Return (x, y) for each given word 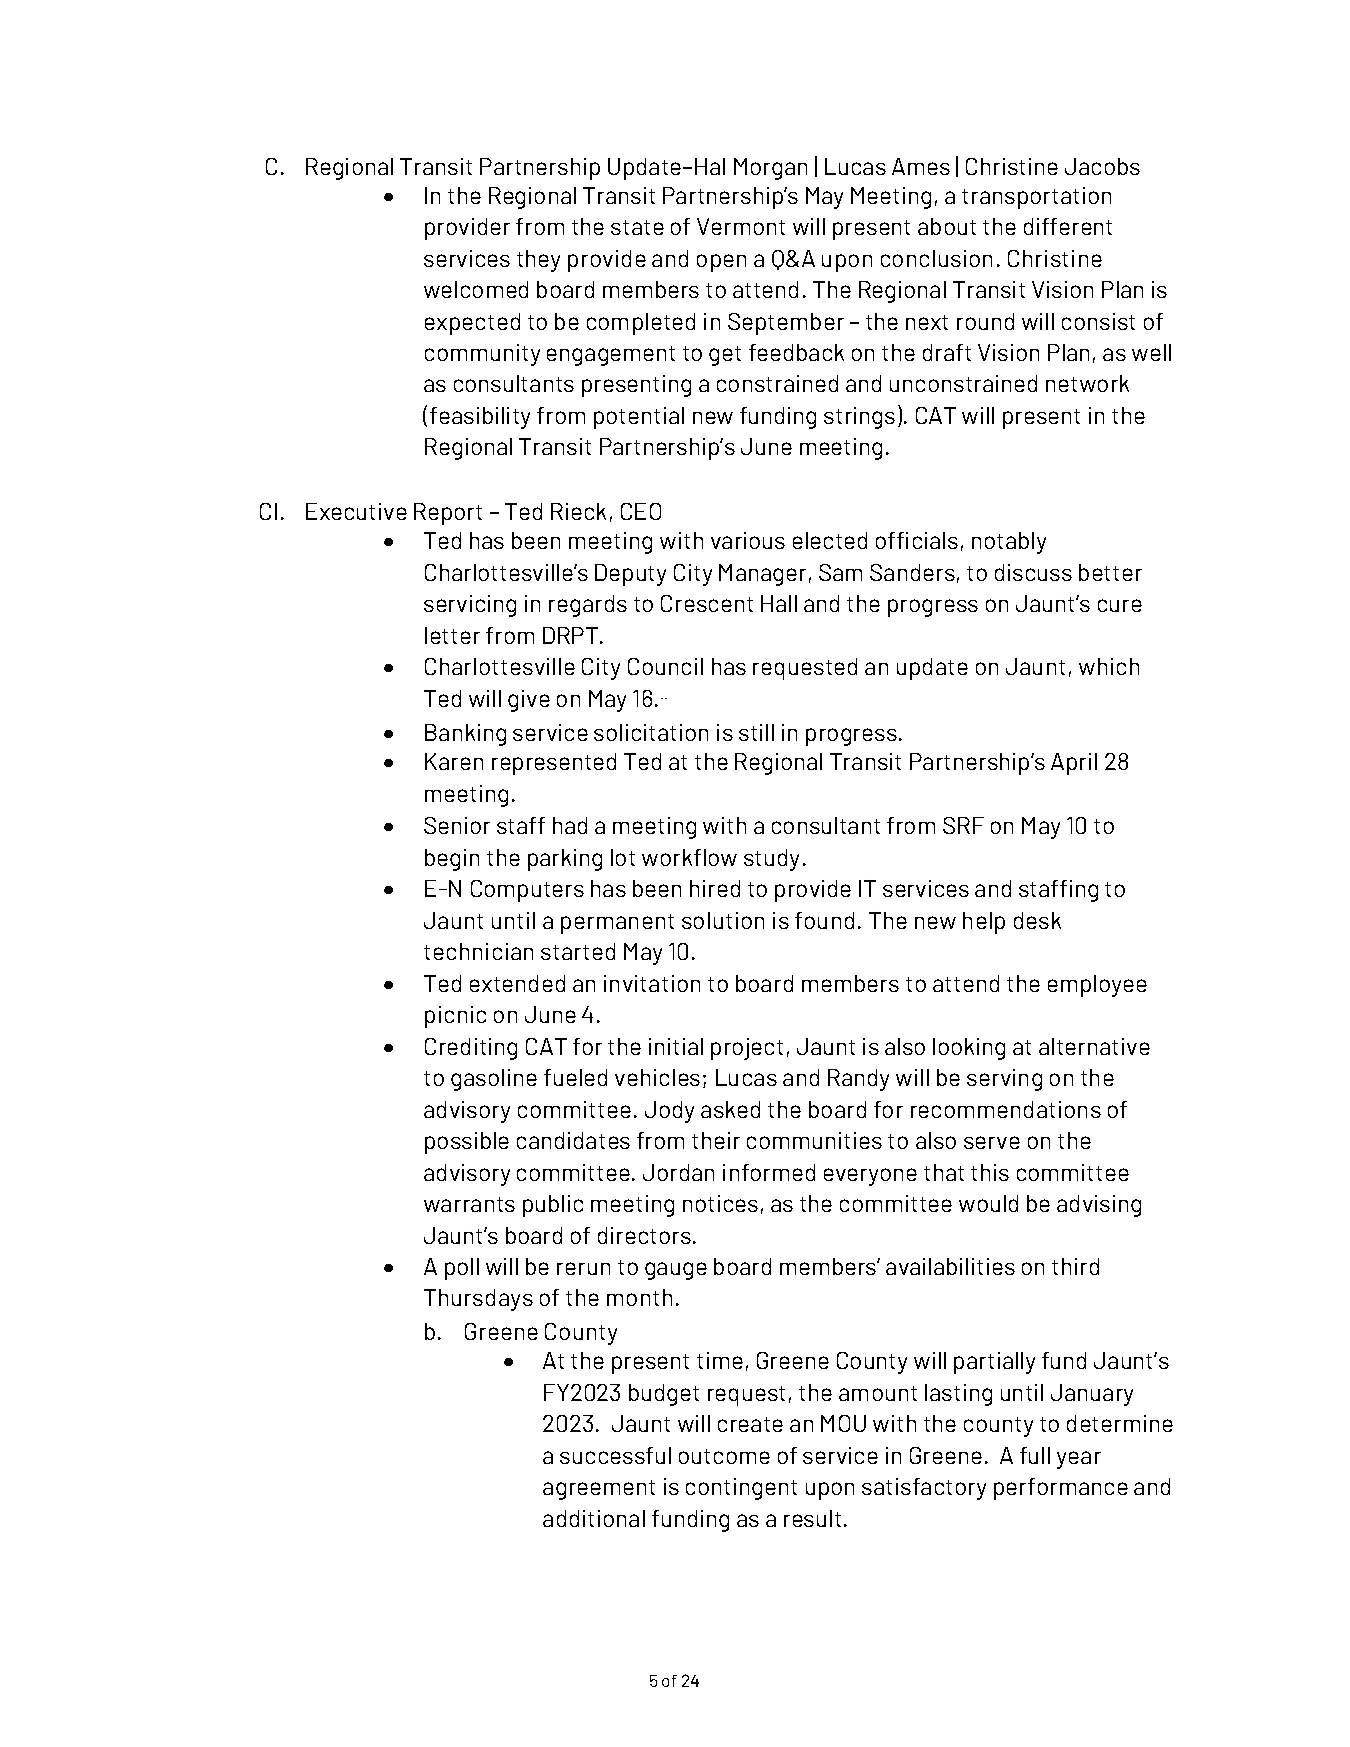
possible (467, 1143)
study (771, 860)
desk (1037, 920)
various (748, 540)
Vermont (741, 226)
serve (992, 1142)
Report (448, 514)
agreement (599, 1490)
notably (1009, 543)
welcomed (476, 289)
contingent (741, 1489)
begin (452, 860)
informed (769, 1172)
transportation (1036, 198)
